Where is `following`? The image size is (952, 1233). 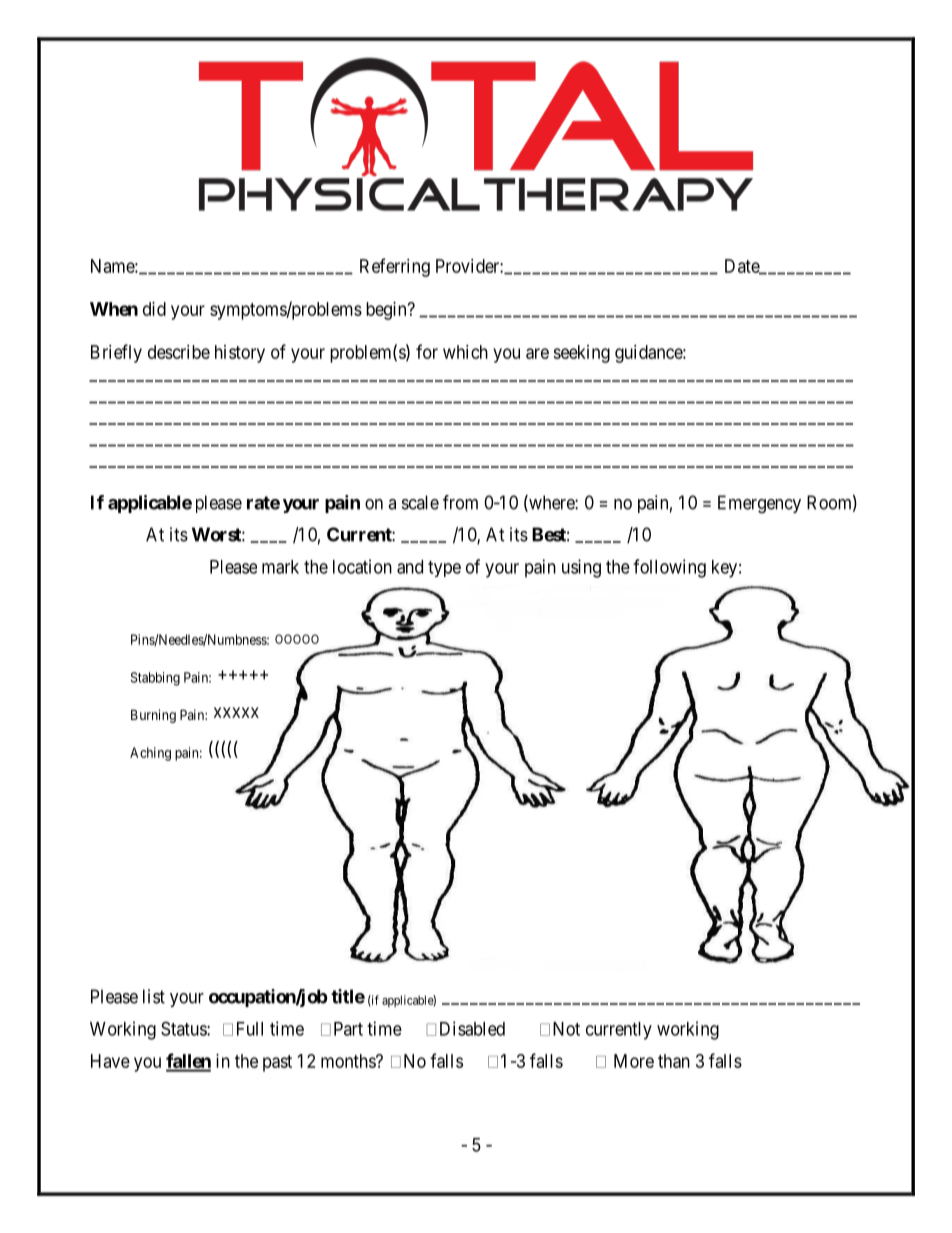 following is located at coordinates (669, 568).
